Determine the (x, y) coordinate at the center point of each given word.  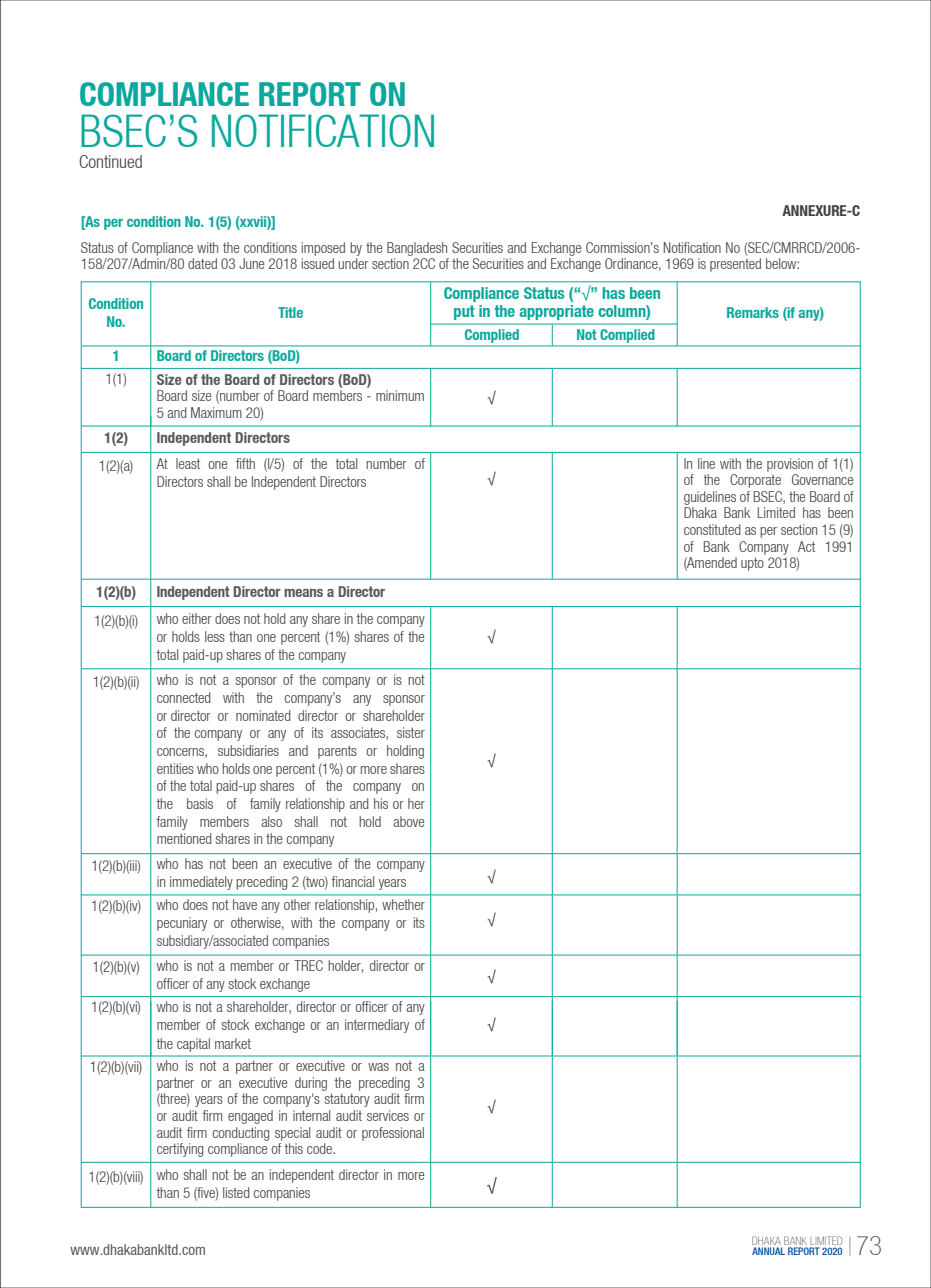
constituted (712, 529)
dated (202, 263)
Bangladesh (417, 249)
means (303, 593)
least (188, 463)
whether (403, 904)
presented (735, 265)
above (408, 821)
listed (236, 1192)
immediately (201, 883)
